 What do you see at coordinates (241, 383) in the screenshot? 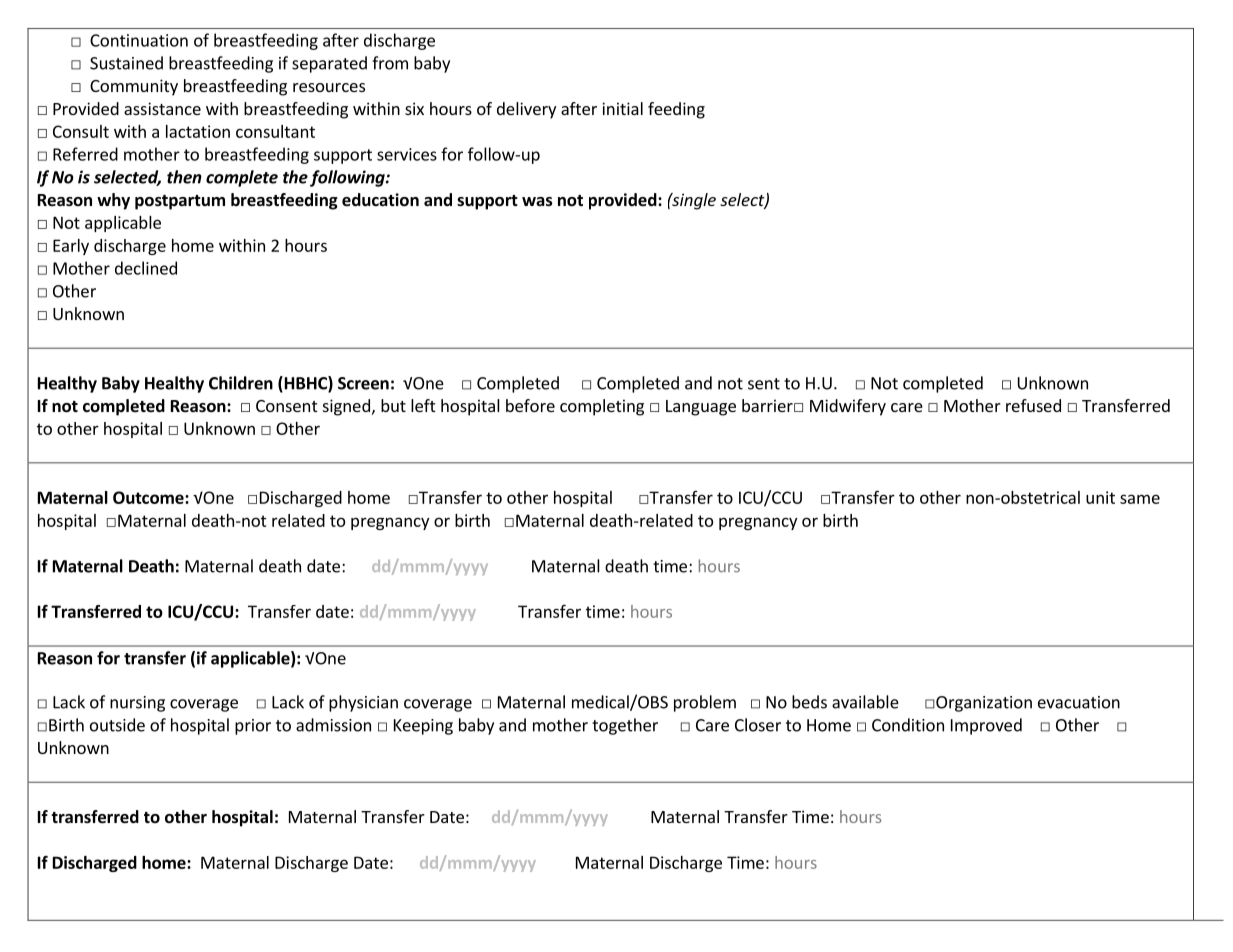
I see `Children` at bounding box center [241, 383].
